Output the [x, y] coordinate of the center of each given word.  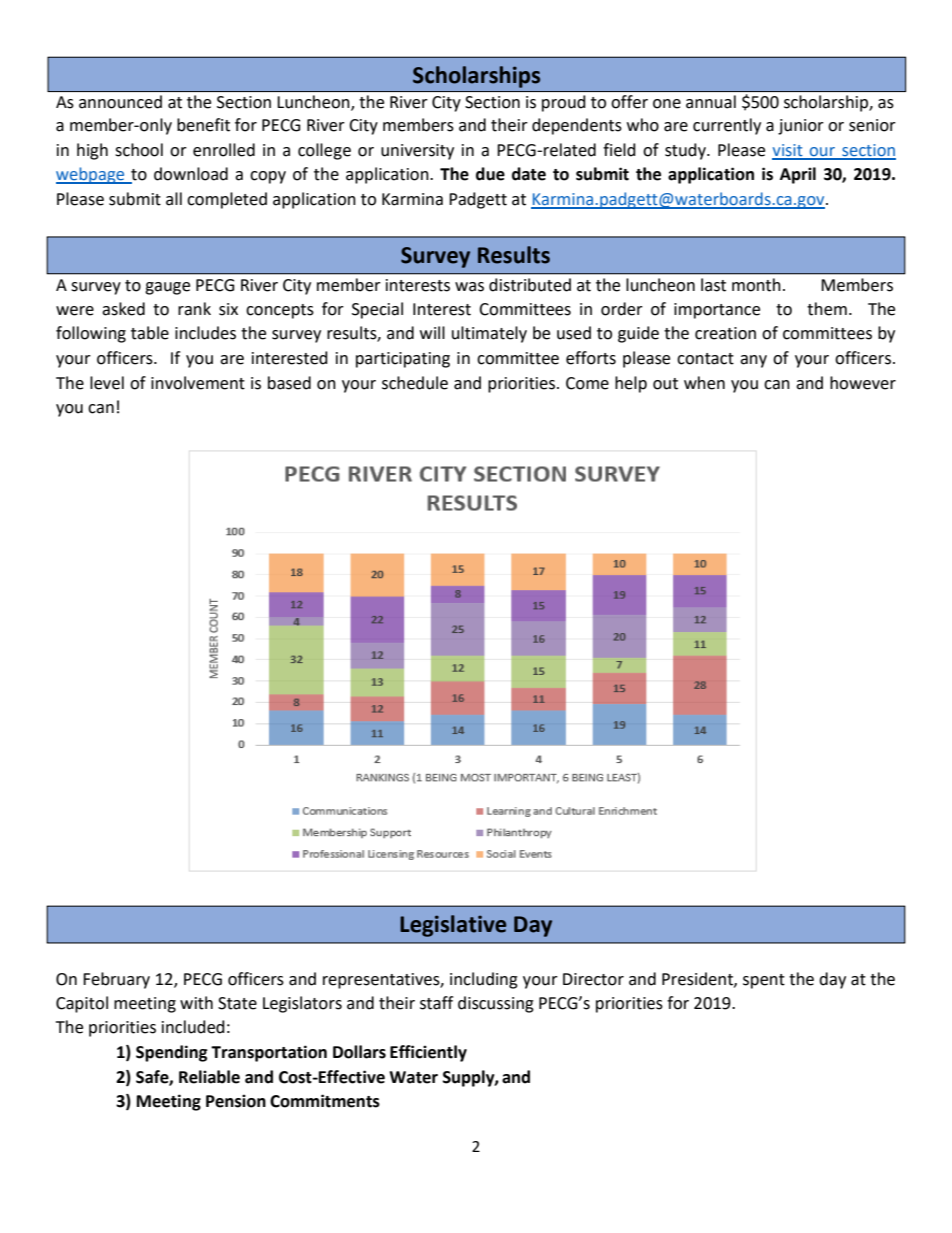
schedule [415, 383]
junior [801, 127]
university [417, 152]
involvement [198, 383]
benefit [203, 125]
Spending [172, 1053]
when [704, 383]
